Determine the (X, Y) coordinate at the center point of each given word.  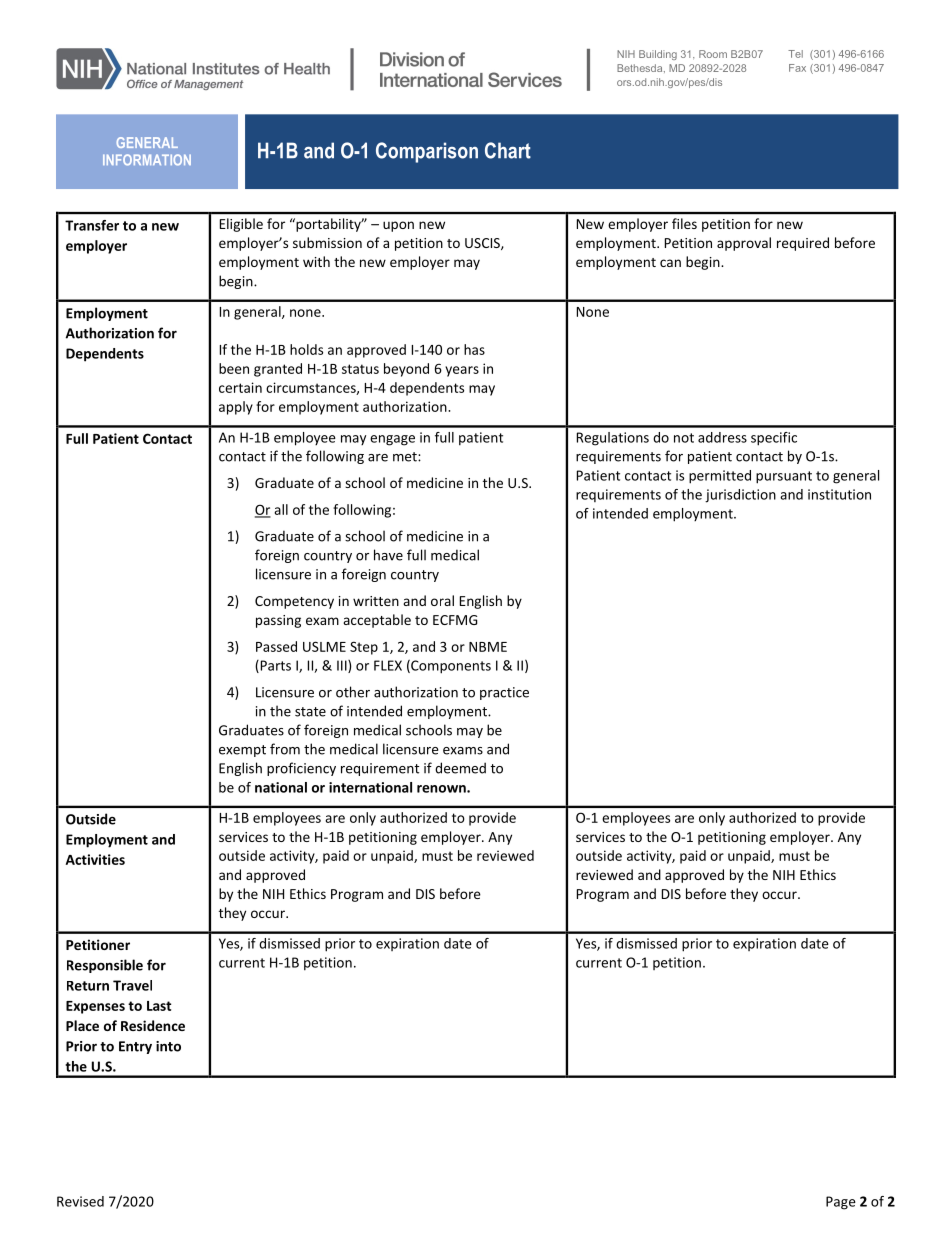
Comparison (427, 152)
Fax (797, 68)
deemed (460, 768)
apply (236, 408)
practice (504, 693)
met (406, 457)
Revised (80, 1201)
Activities (95, 859)
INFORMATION (147, 160)
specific (774, 439)
